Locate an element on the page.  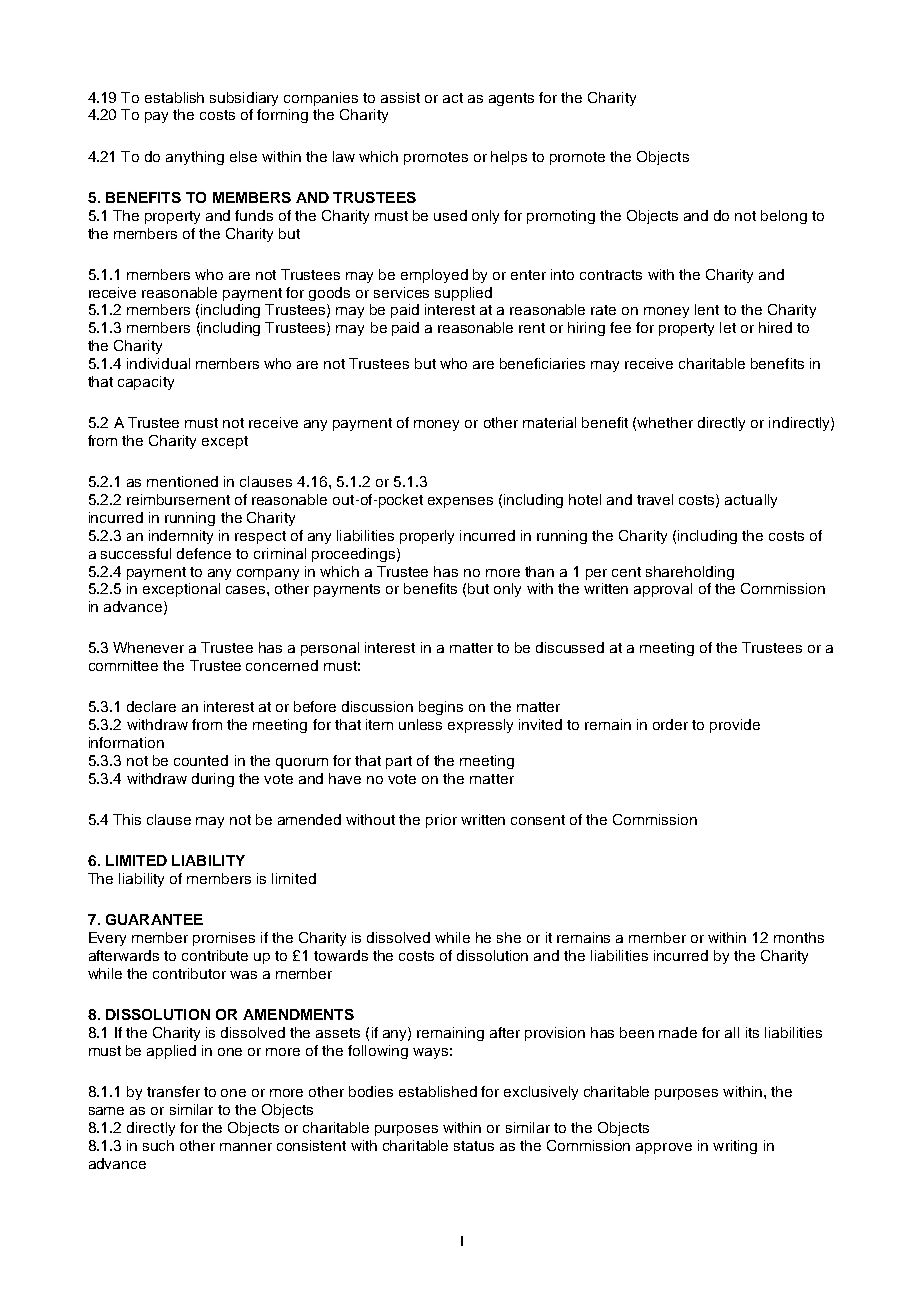
anything is located at coordinates (195, 158).
